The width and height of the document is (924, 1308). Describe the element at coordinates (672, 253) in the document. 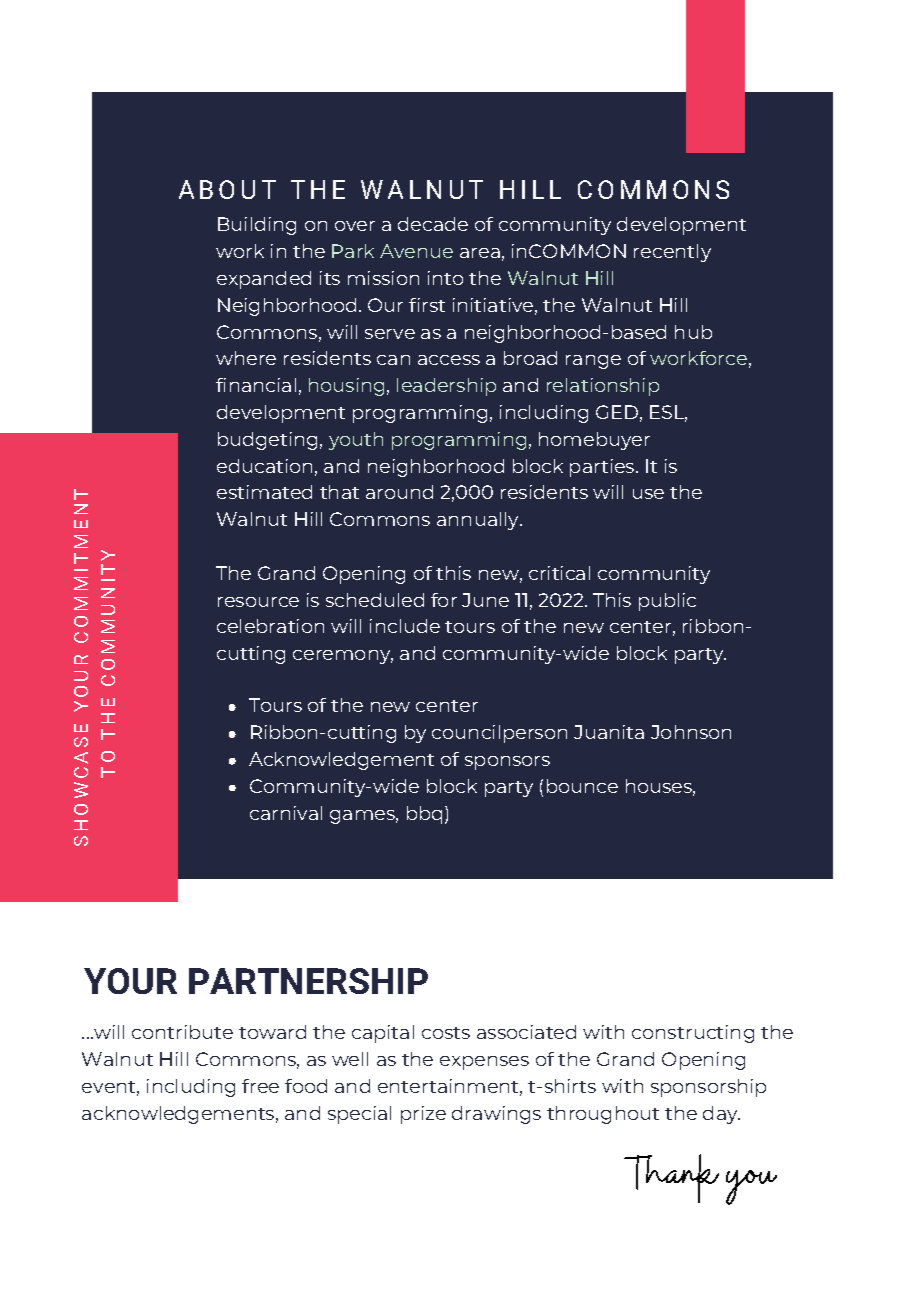

I see `recently` at that location.
